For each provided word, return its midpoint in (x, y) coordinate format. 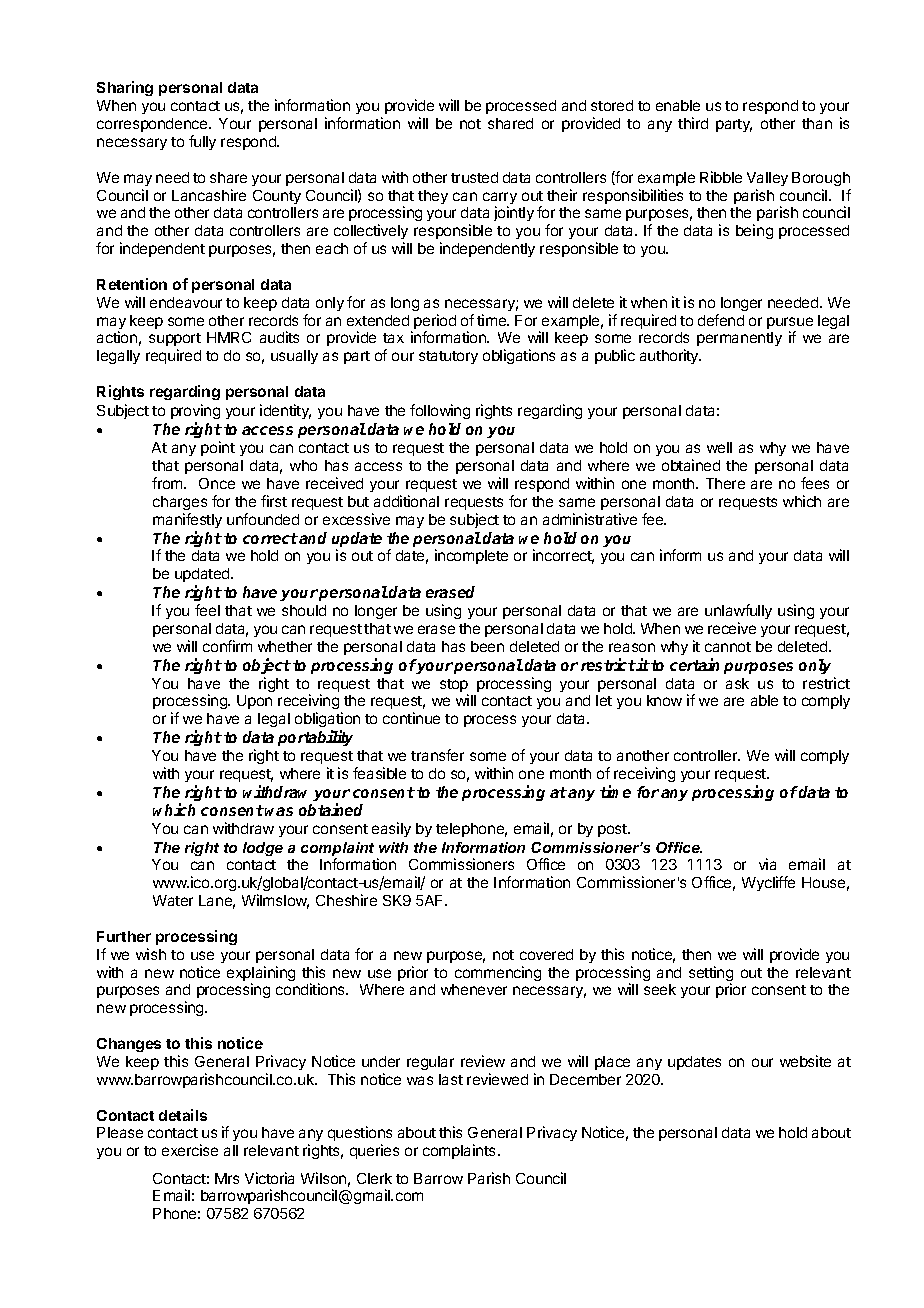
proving (195, 413)
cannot (728, 647)
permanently (739, 339)
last (451, 1079)
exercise (190, 1150)
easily (391, 829)
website (805, 1061)
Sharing (125, 88)
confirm (227, 646)
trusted (474, 177)
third (693, 123)
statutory (448, 357)
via (767, 864)
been (487, 646)
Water (173, 900)
